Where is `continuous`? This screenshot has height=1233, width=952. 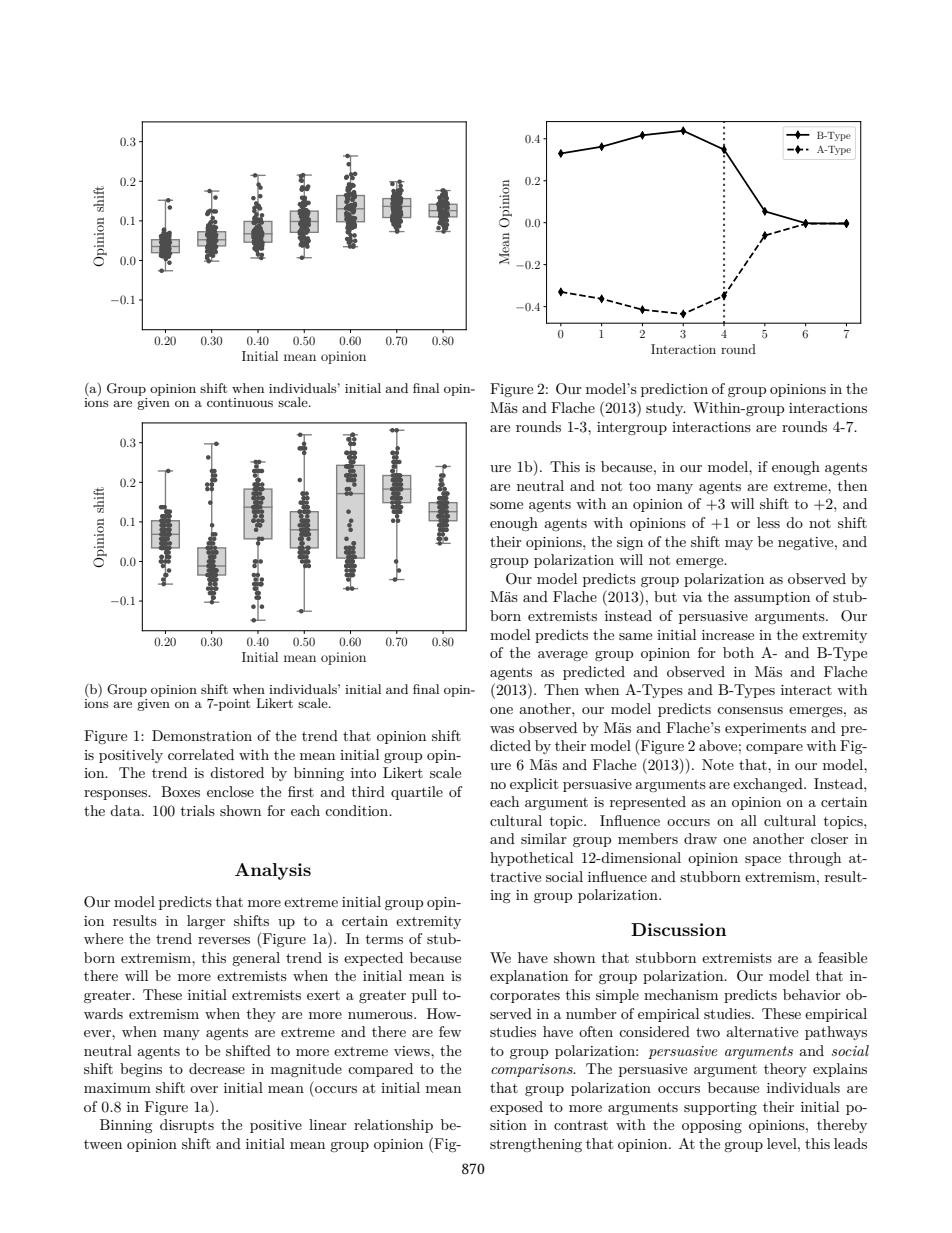
continuous is located at coordinates (240, 402).
